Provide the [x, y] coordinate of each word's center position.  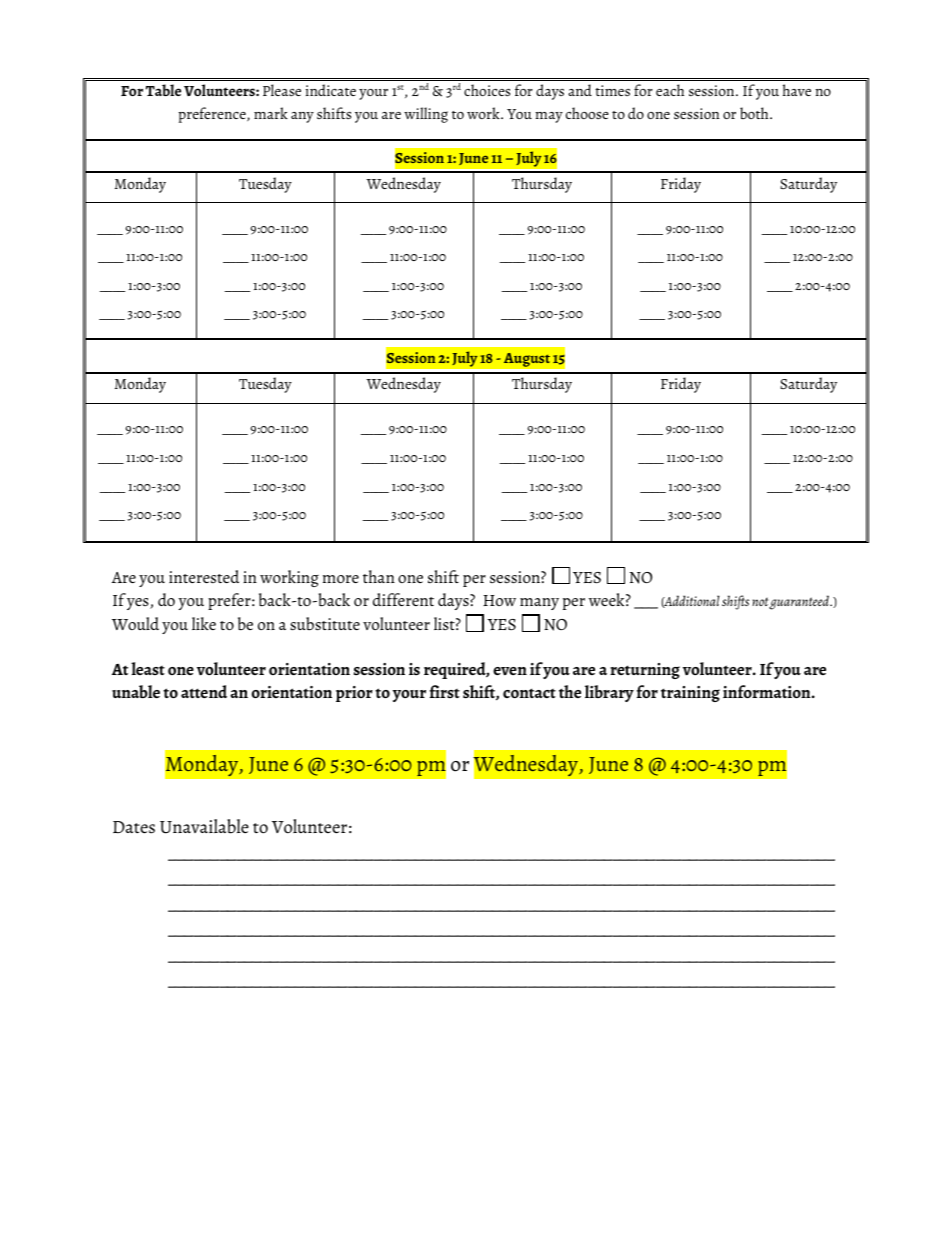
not [761, 603]
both [755, 113]
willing [426, 115]
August [526, 359]
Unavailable [204, 826]
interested [204, 576]
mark [271, 113]
